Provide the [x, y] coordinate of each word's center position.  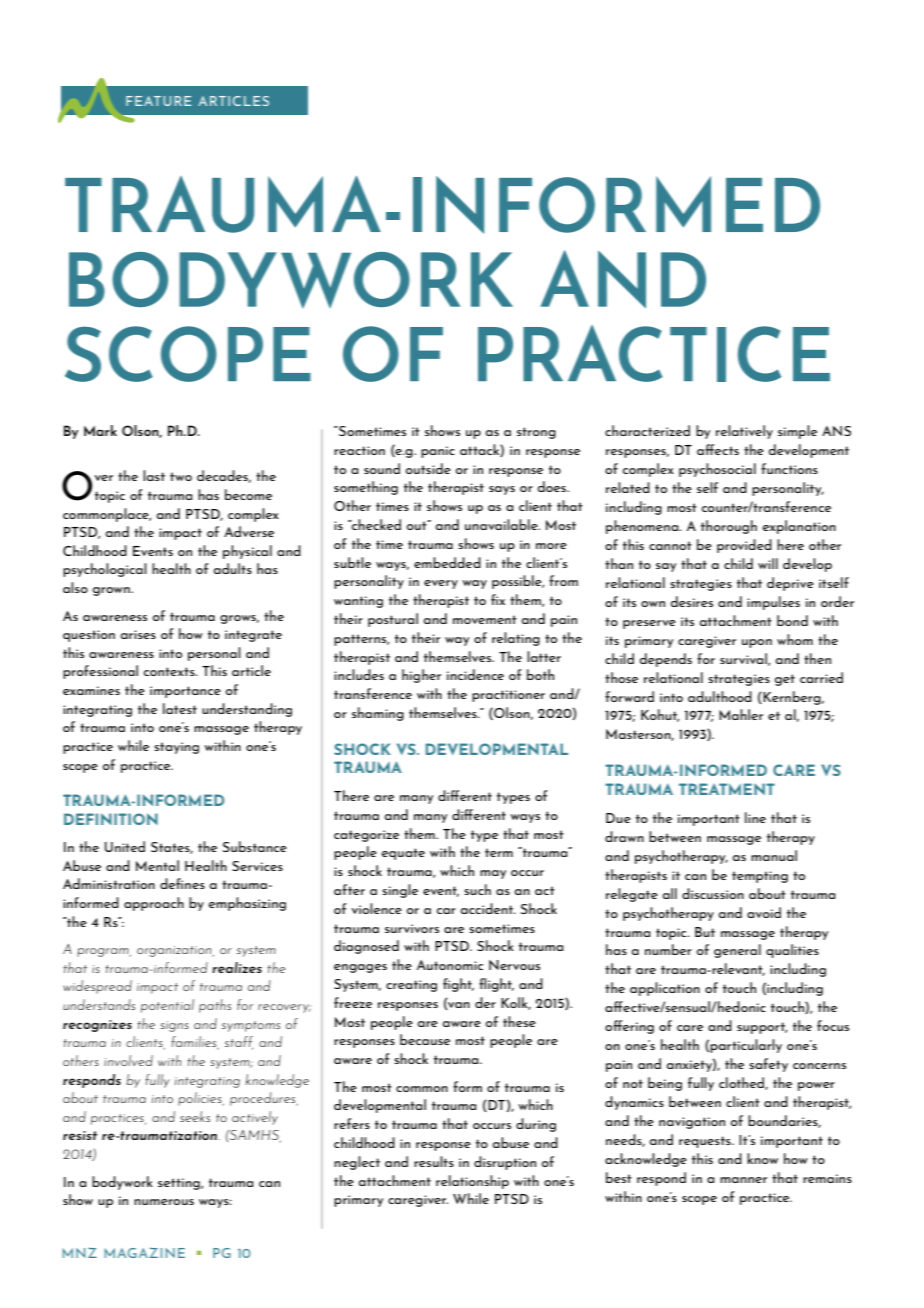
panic [438, 452]
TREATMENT [727, 789]
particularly [746, 1046]
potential [167, 1006]
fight [458, 985]
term [499, 852]
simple [797, 432]
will [768, 563]
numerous [164, 1202]
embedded [447, 562]
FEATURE [158, 101]
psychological [105, 570]
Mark [100, 430]
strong [536, 433]
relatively [744, 432]
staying [176, 748]
